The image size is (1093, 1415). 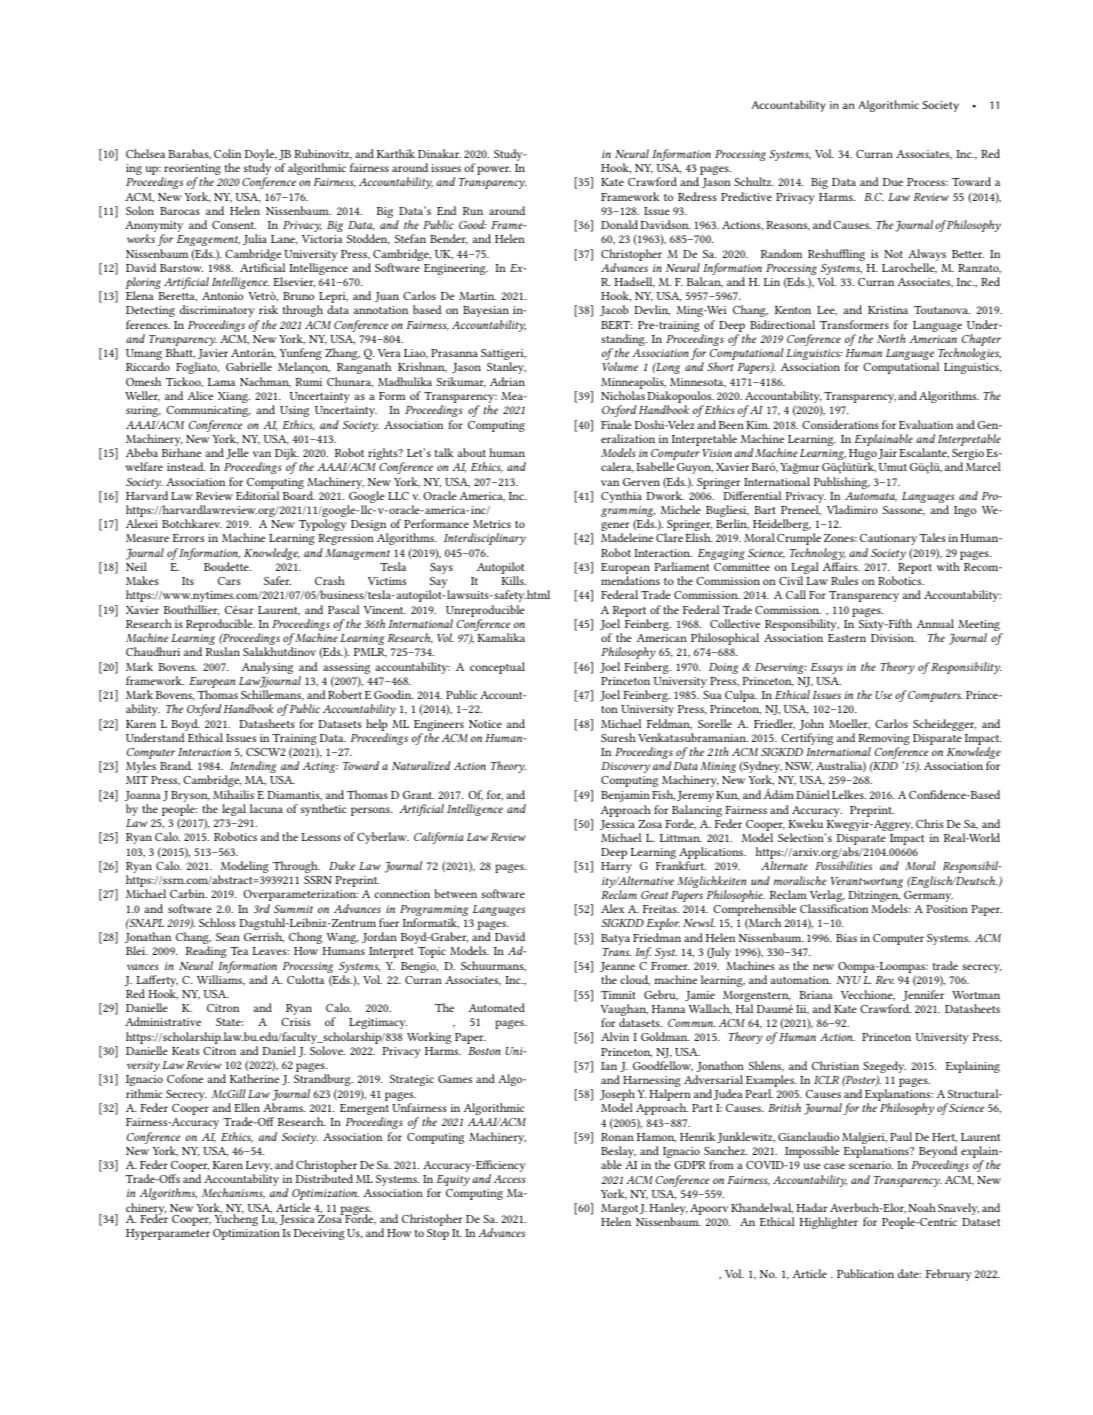 What do you see at coordinates (267, 668) in the screenshot?
I see `Analysing` at bounding box center [267, 668].
